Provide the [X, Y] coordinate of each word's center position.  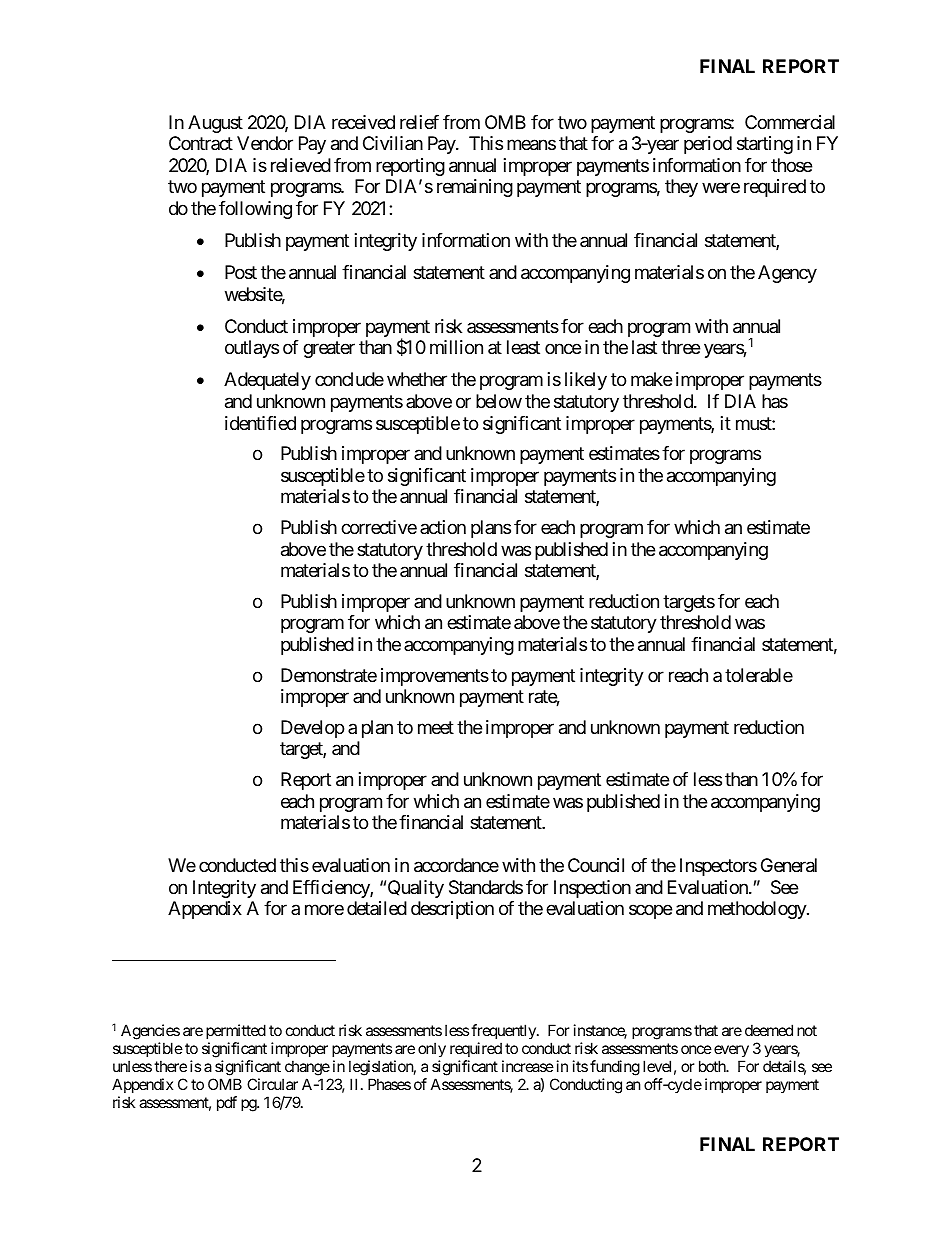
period [708, 145]
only [432, 1049]
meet [436, 727]
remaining [475, 188]
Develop [312, 729]
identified [260, 423]
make [651, 379]
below [499, 401]
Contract [201, 143]
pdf [227, 1103]
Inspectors [718, 867]
